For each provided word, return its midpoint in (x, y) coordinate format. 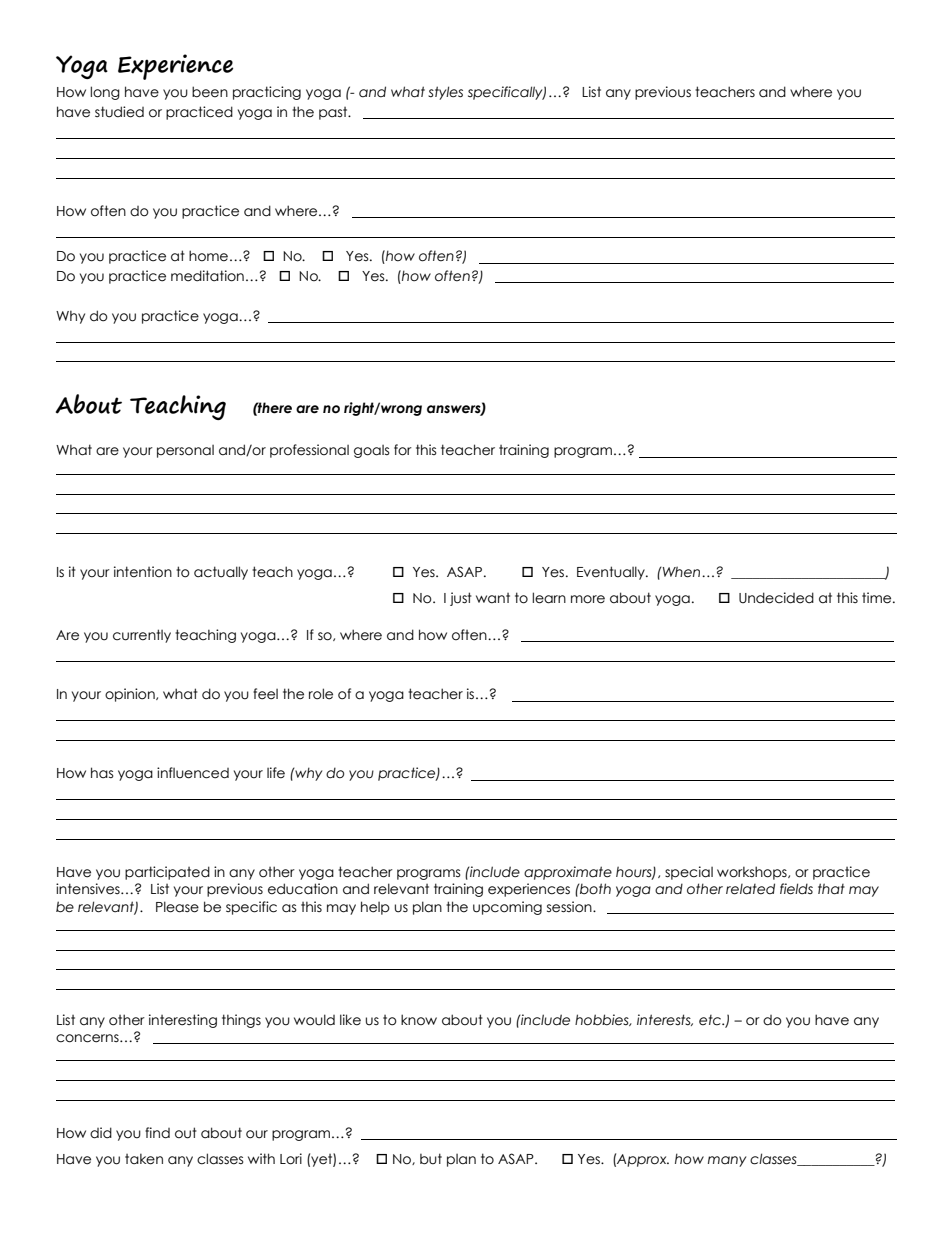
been (210, 92)
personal (185, 451)
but (431, 1159)
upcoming (507, 908)
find (157, 1133)
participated (167, 873)
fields (796, 889)
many (727, 1161)
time (878, 598)
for (403, 450)
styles (445, 93)
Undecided (776, 598)
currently (142, 636)
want (493, 598)
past (334, 113)
